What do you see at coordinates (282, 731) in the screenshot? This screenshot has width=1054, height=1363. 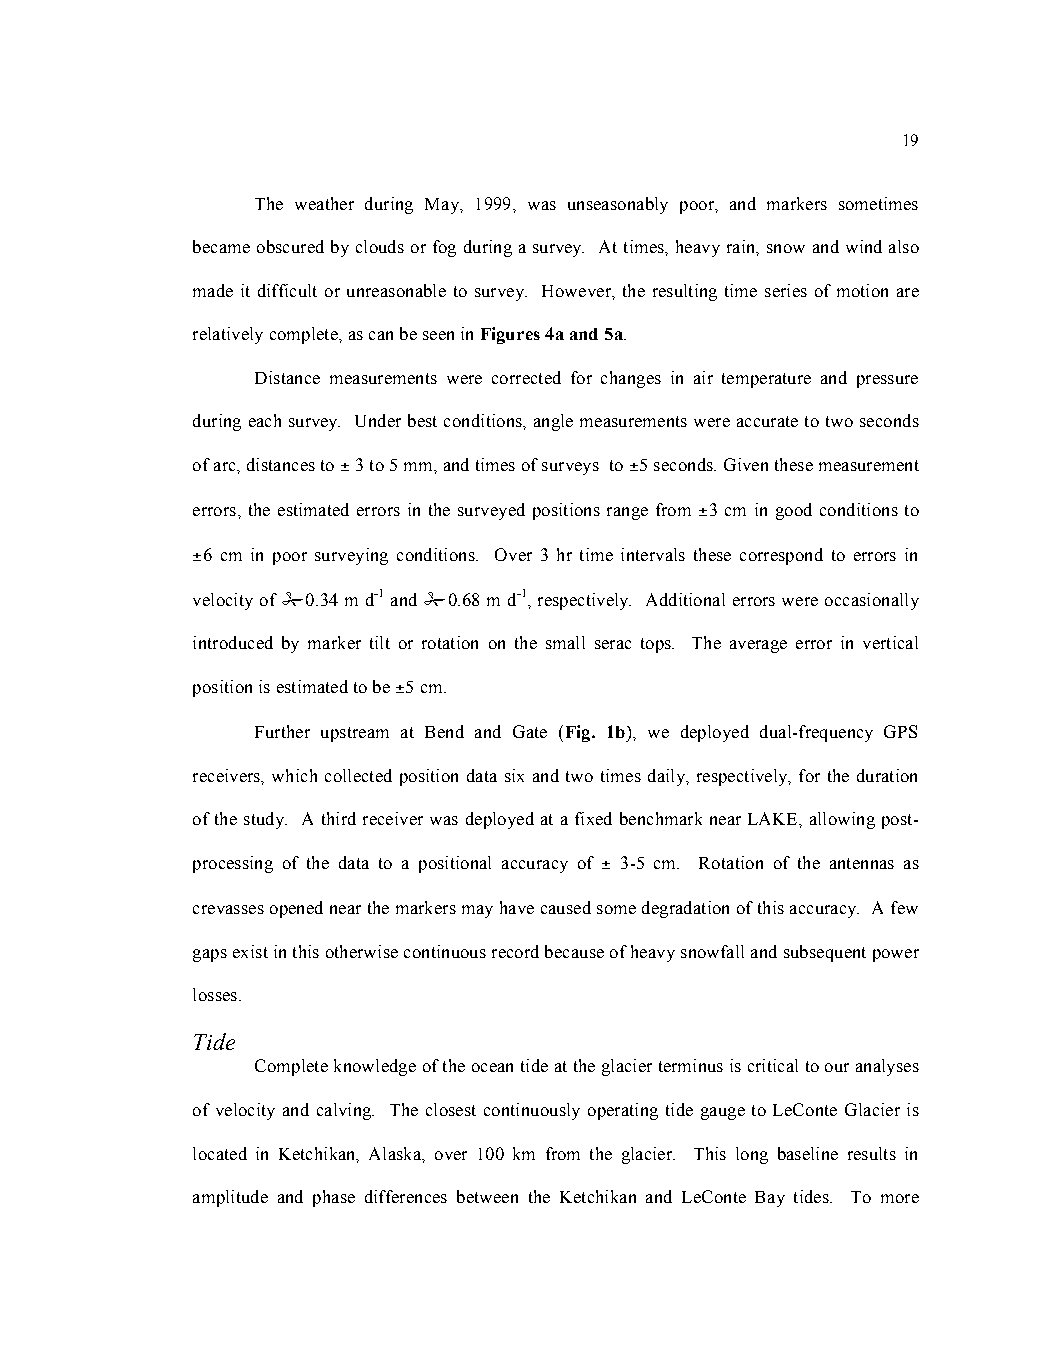 I see `Further` at bounding box center [282, 731].
